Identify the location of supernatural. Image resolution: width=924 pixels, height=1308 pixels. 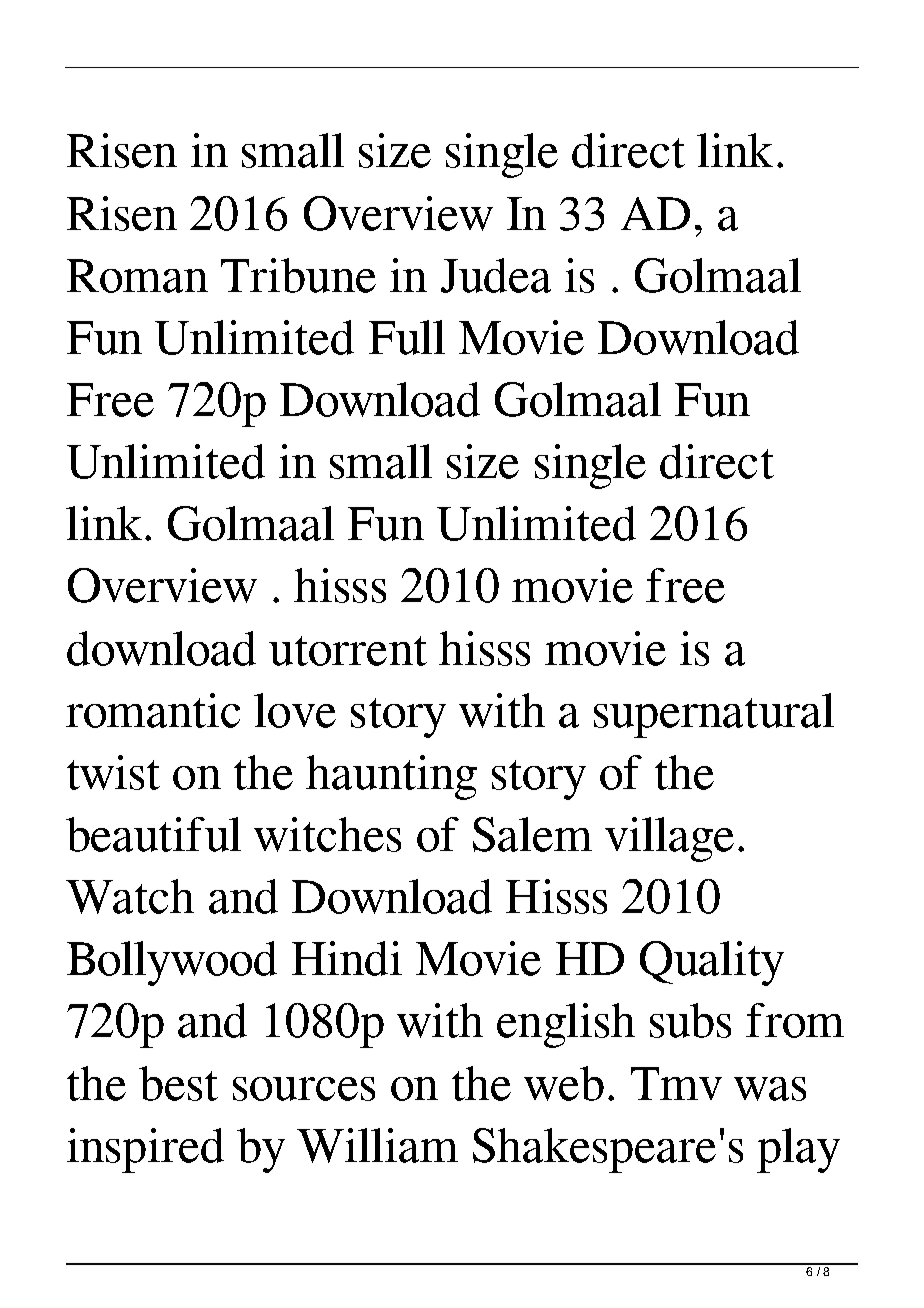
(714, 715).
